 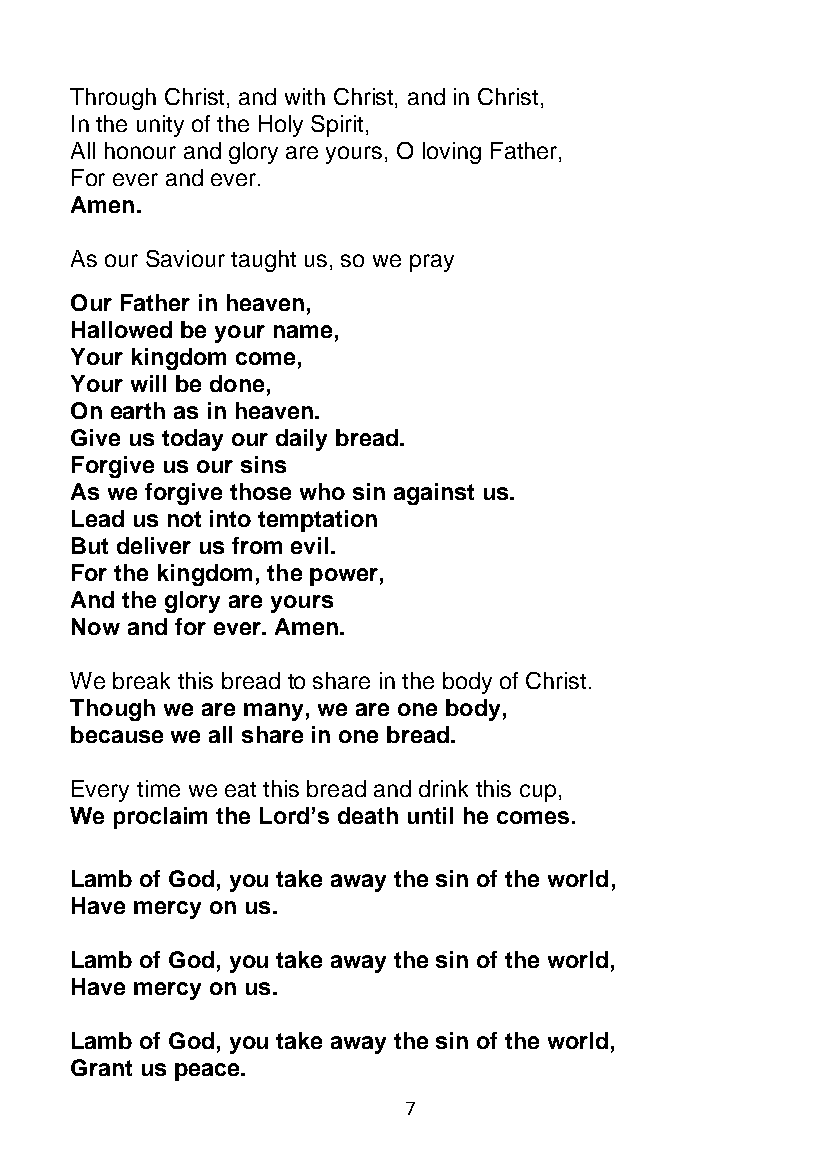 What do you see at coordinates (101, 1067) in the screenshot?
I see `Grant` at bounding box center [101, 1067].
